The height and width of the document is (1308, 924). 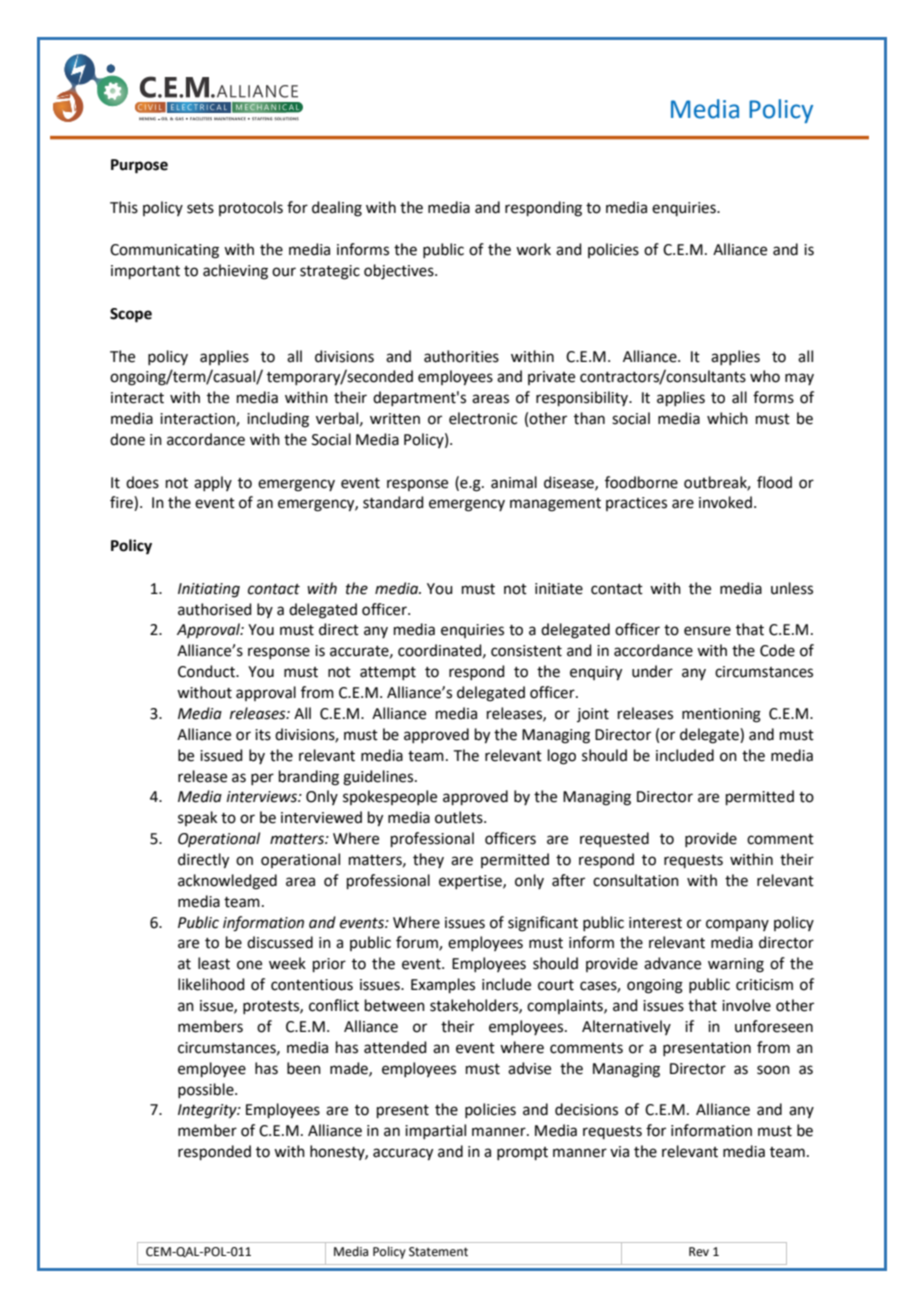 I want to click on mentioning, so click(x=721, y=715).
